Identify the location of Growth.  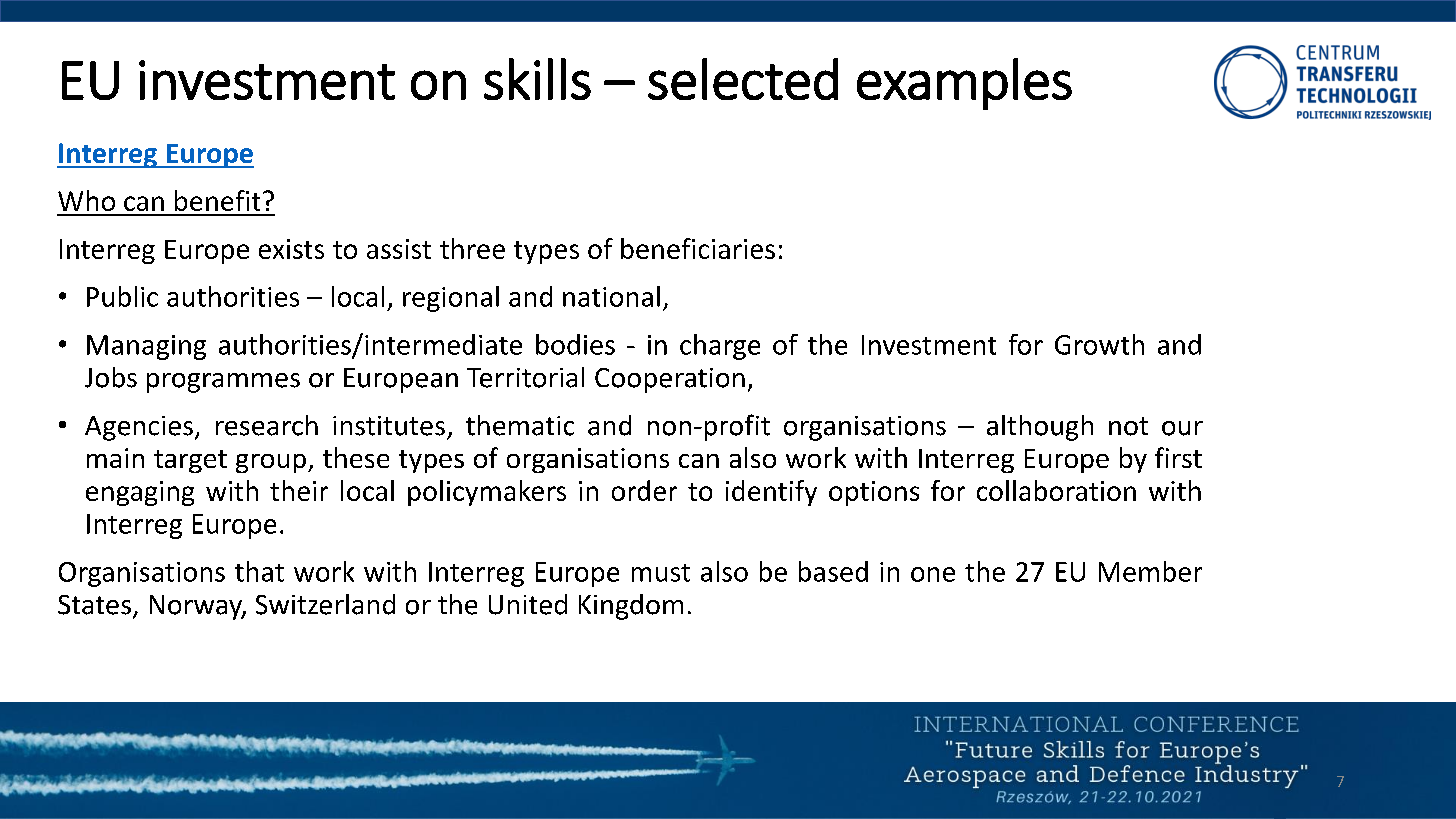
(1099, 344).
